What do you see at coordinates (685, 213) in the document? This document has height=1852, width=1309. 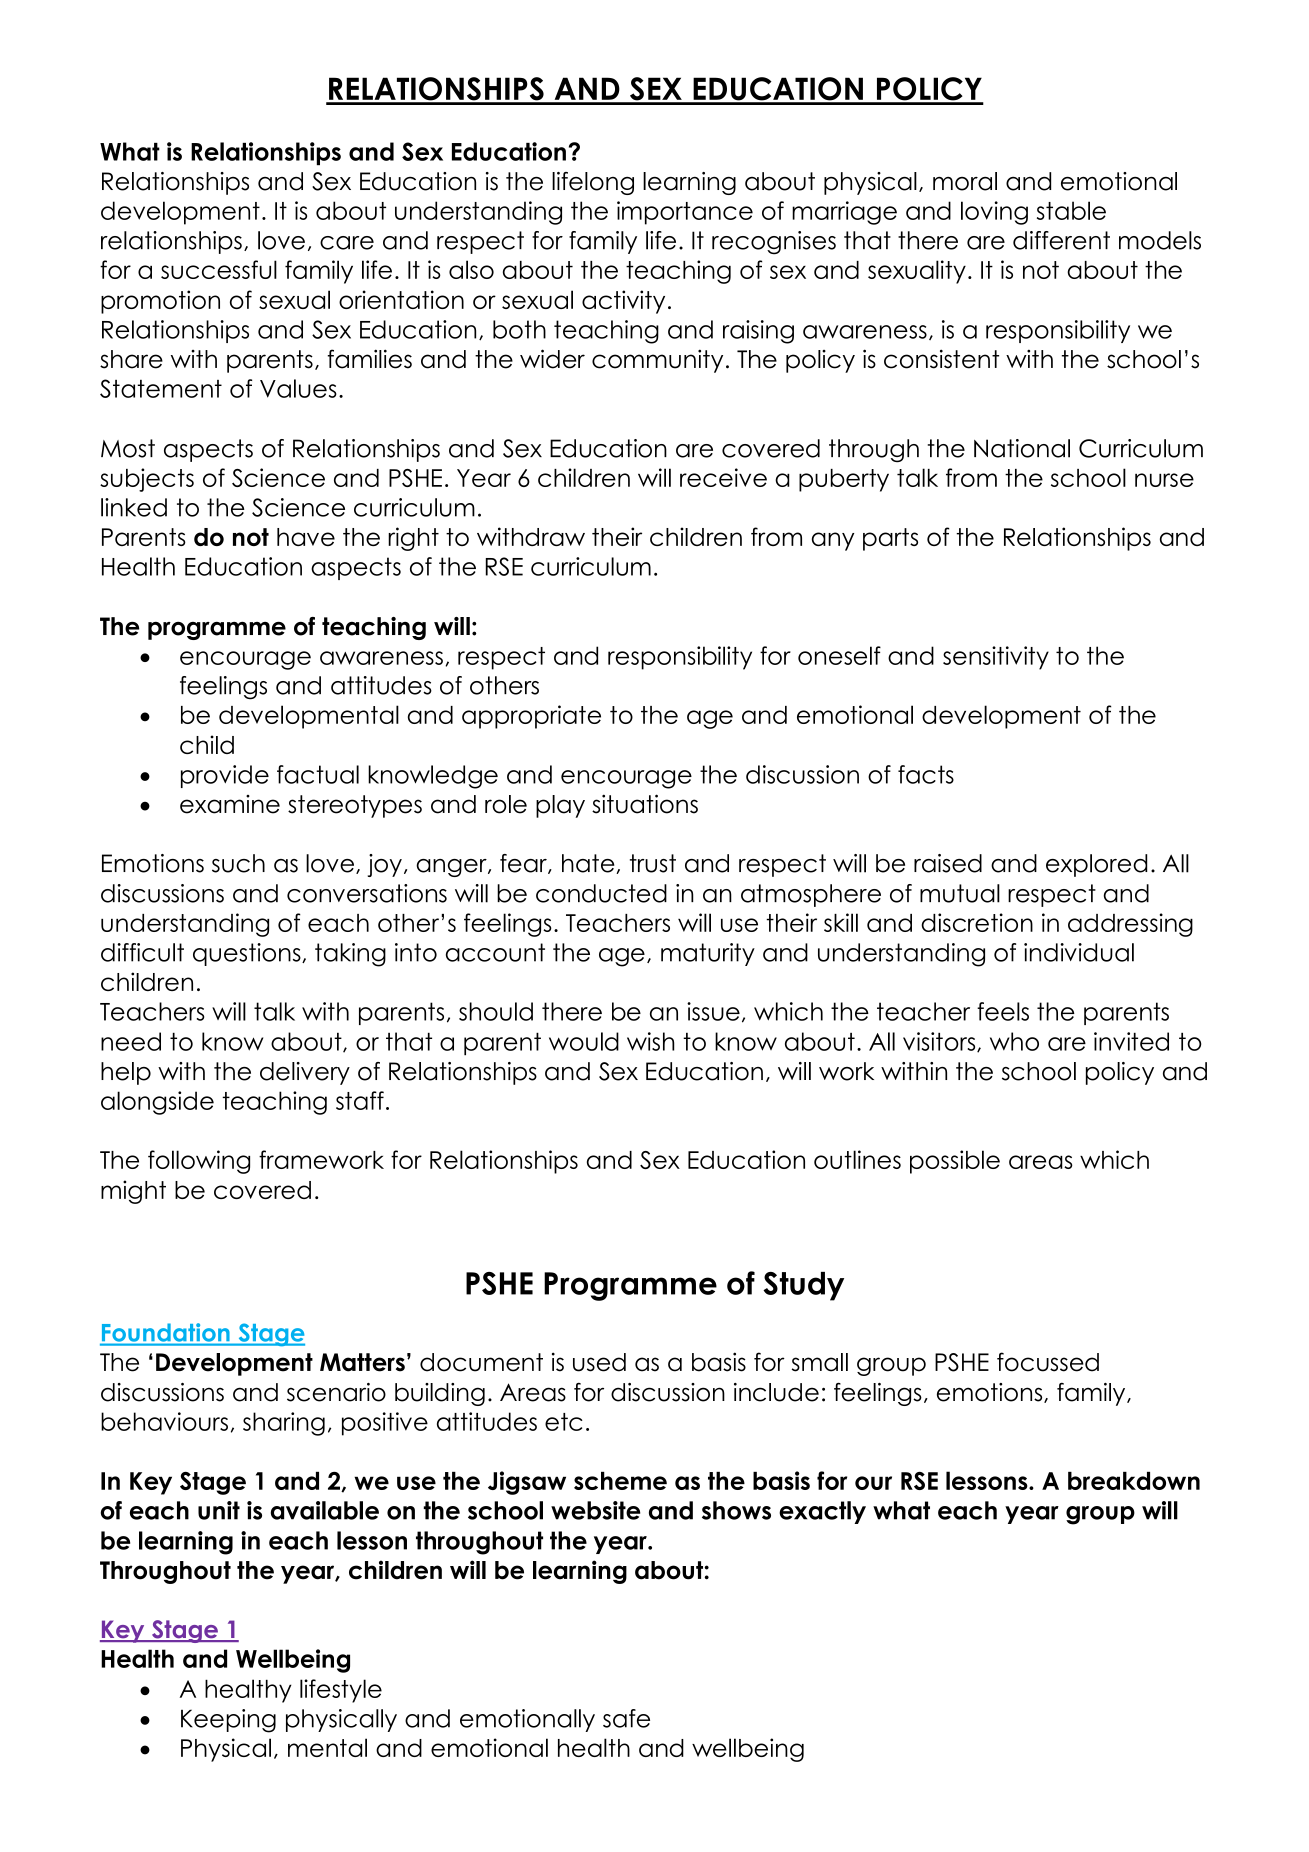 I see `importance` at bounding box center [685, 213].
